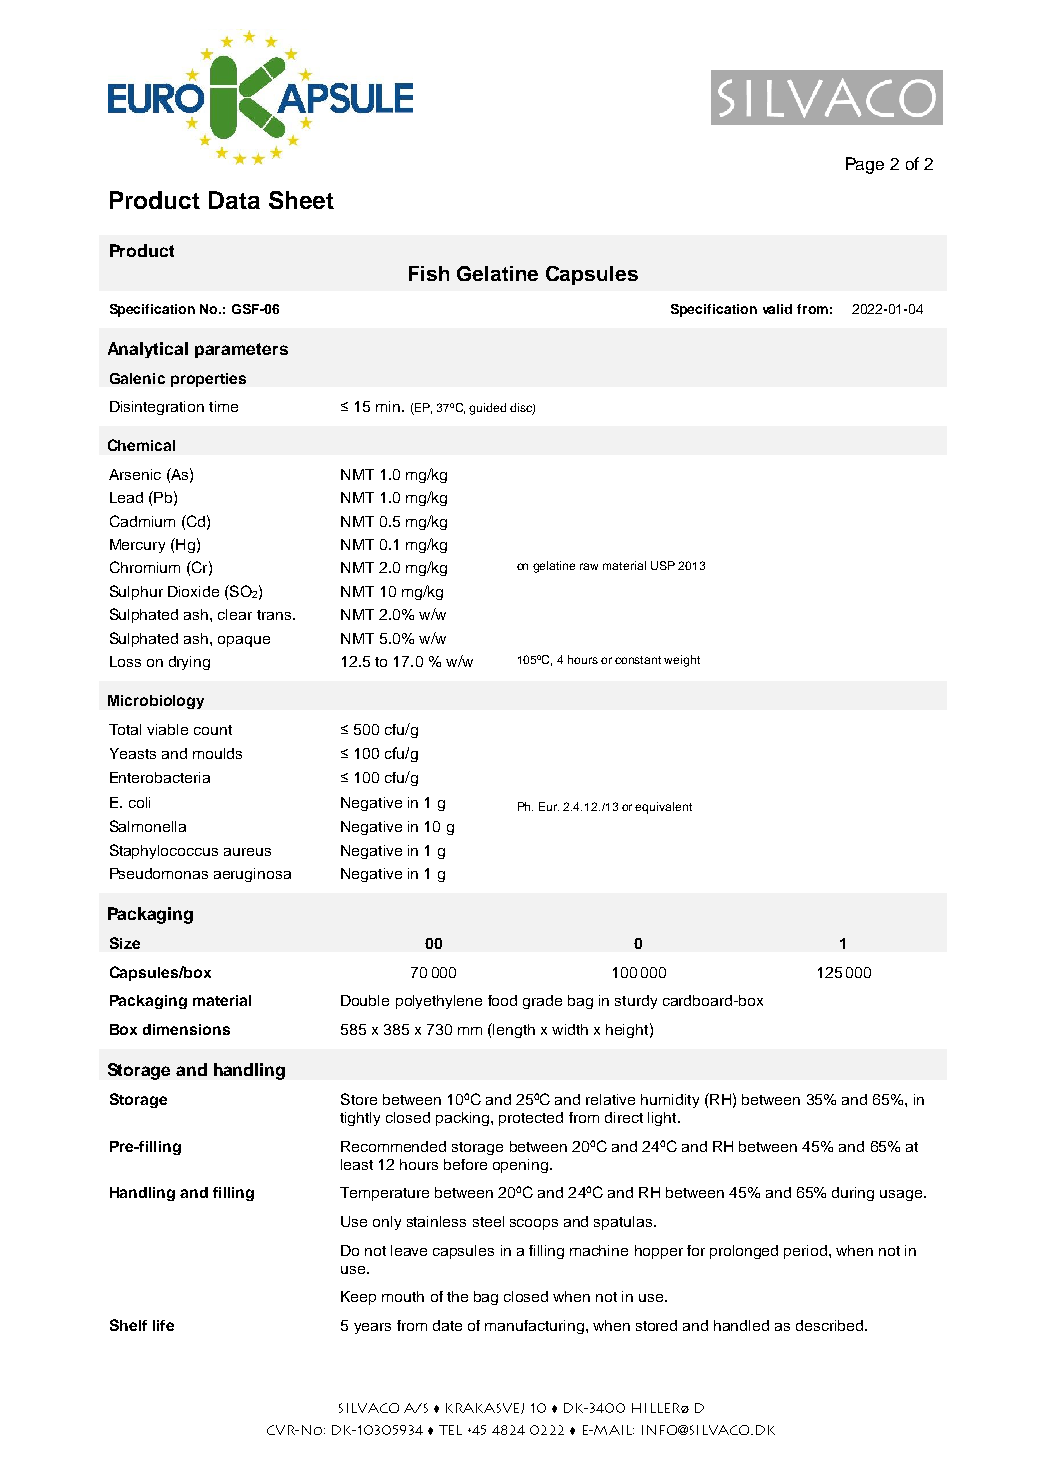 The width and height of the screenshot is (1042, 1474). Describe the element at coordinates (429, 273) in the screenshot. I see `Fish` at that location.
